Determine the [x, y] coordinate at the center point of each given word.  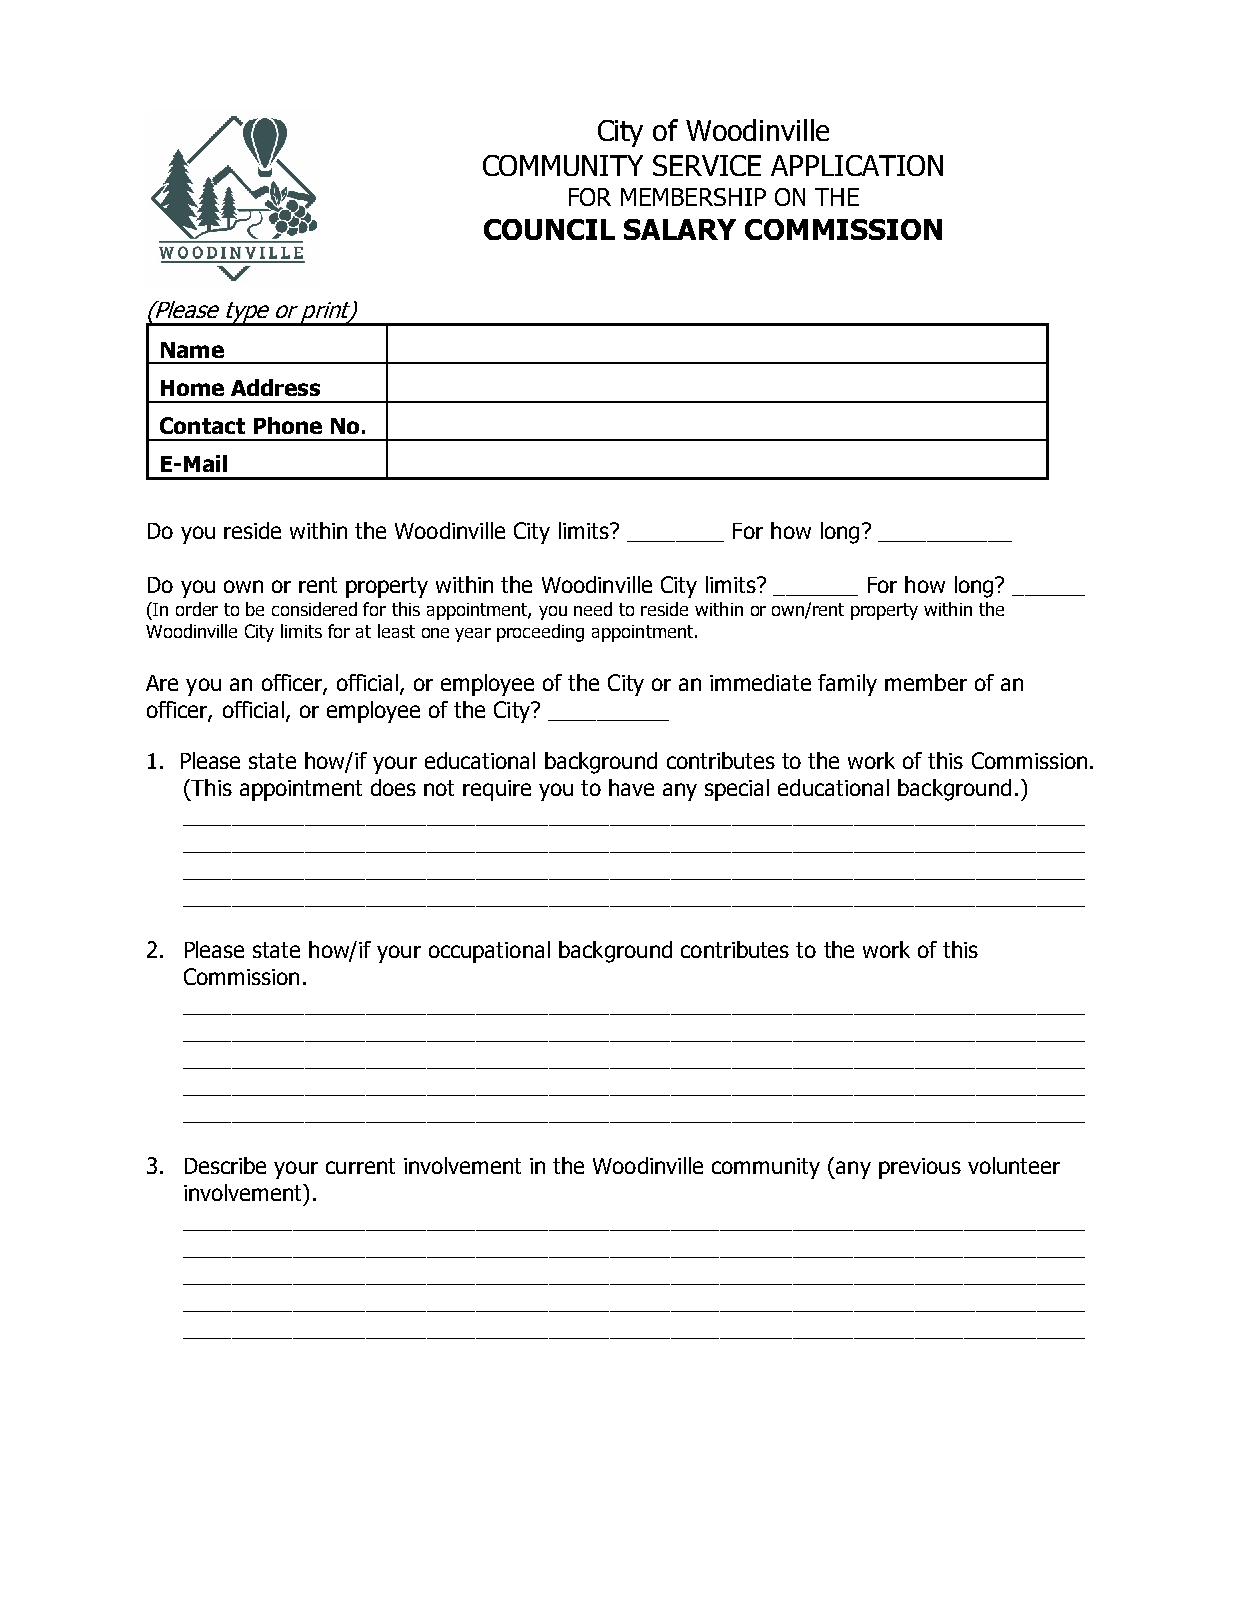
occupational [489, 952]
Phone [288, 425]
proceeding [540, 633]
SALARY [680, 229]
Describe [225, 1165]
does [393, 787]
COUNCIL [549, 229]
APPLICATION [857, 165]
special [737, 790]
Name [192, 350]
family [847, 685]
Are [162, 683]
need [593, 609]
